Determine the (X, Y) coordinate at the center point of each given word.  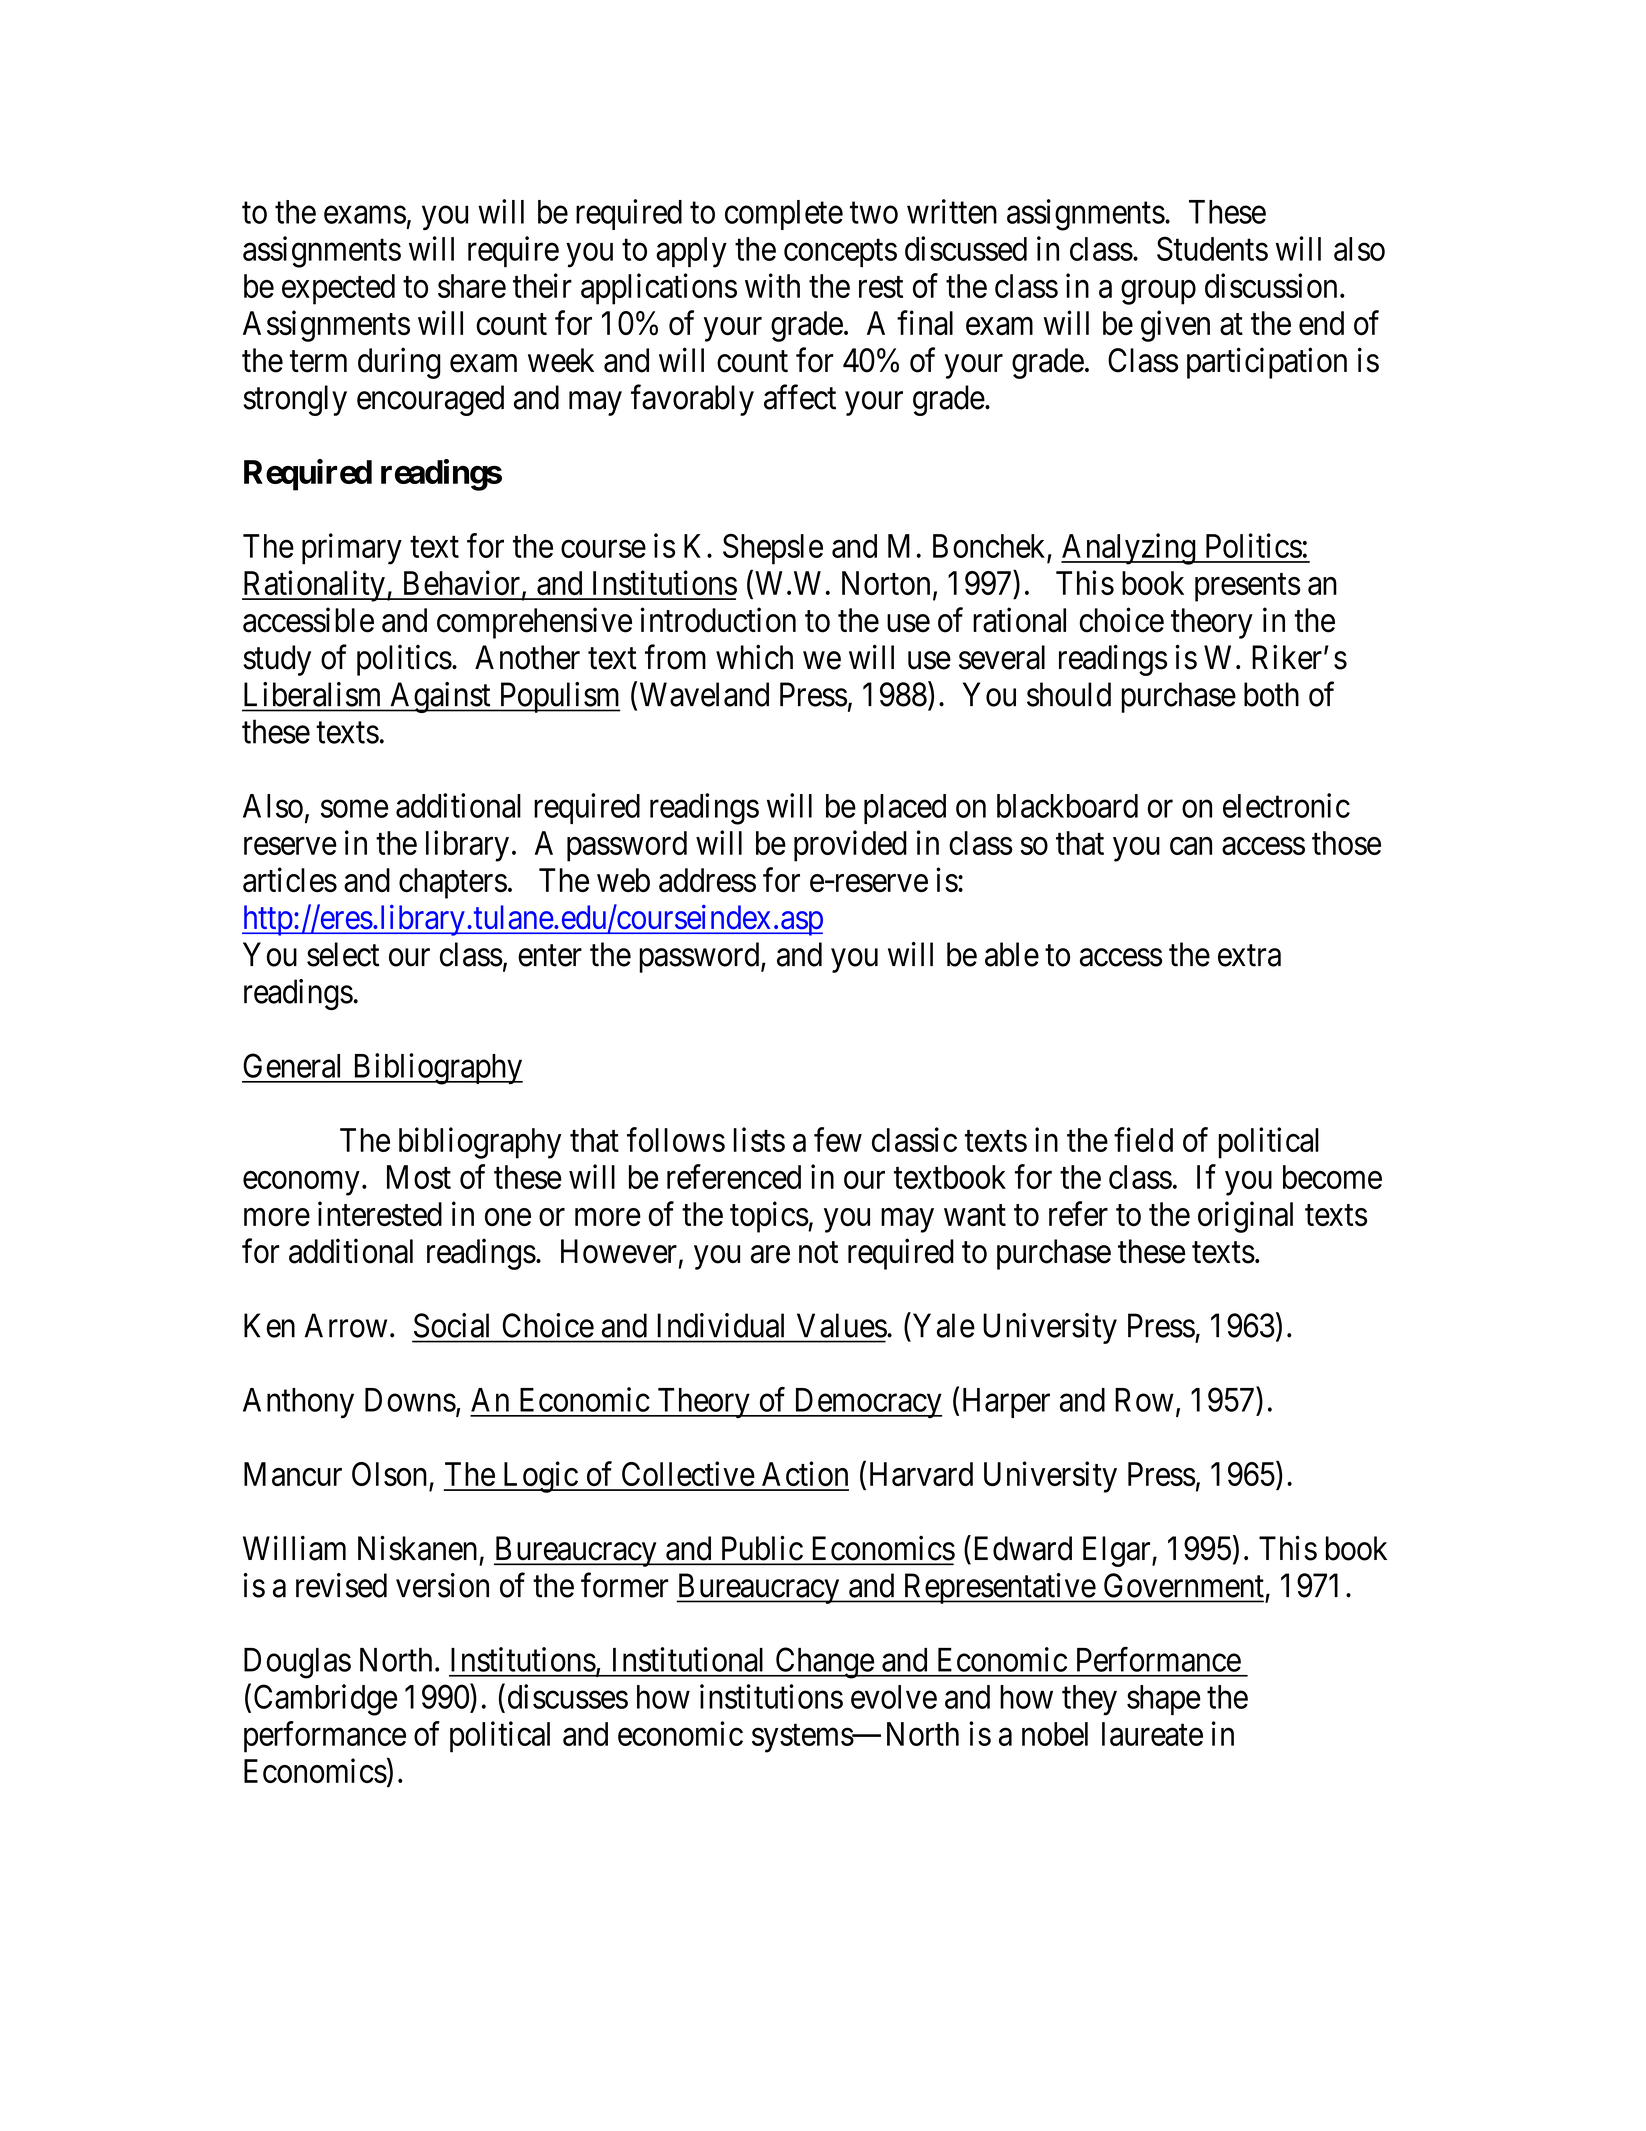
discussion (1271, 285)
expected (338, 289)
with (772, 285)
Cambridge (325, 1700)
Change (824, 1663)
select (343, 954)
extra (1249, 956)
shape (1164, 1700)
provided (850, 846)
